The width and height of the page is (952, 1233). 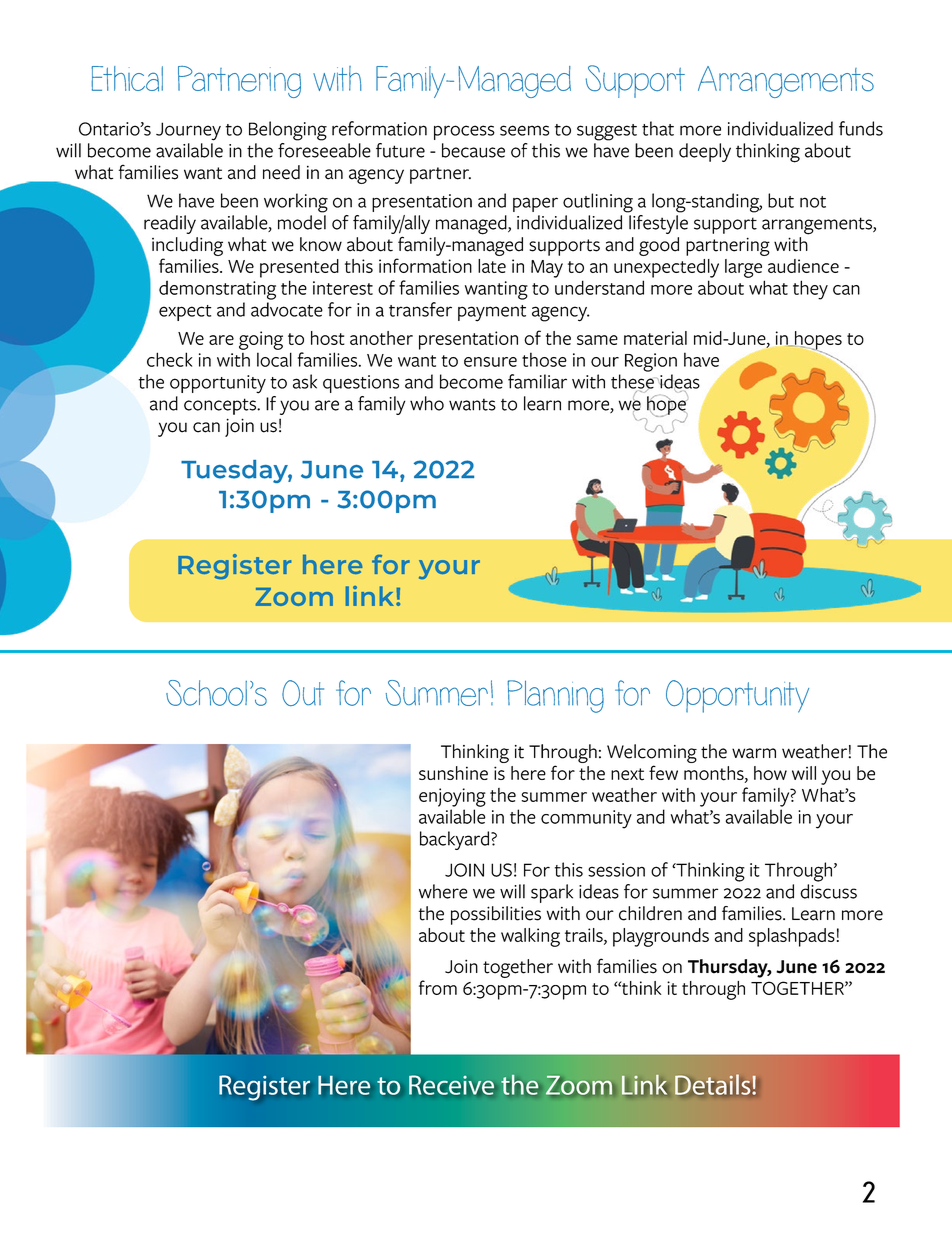 I want to click on Planning, so click(x=556, y=696).
